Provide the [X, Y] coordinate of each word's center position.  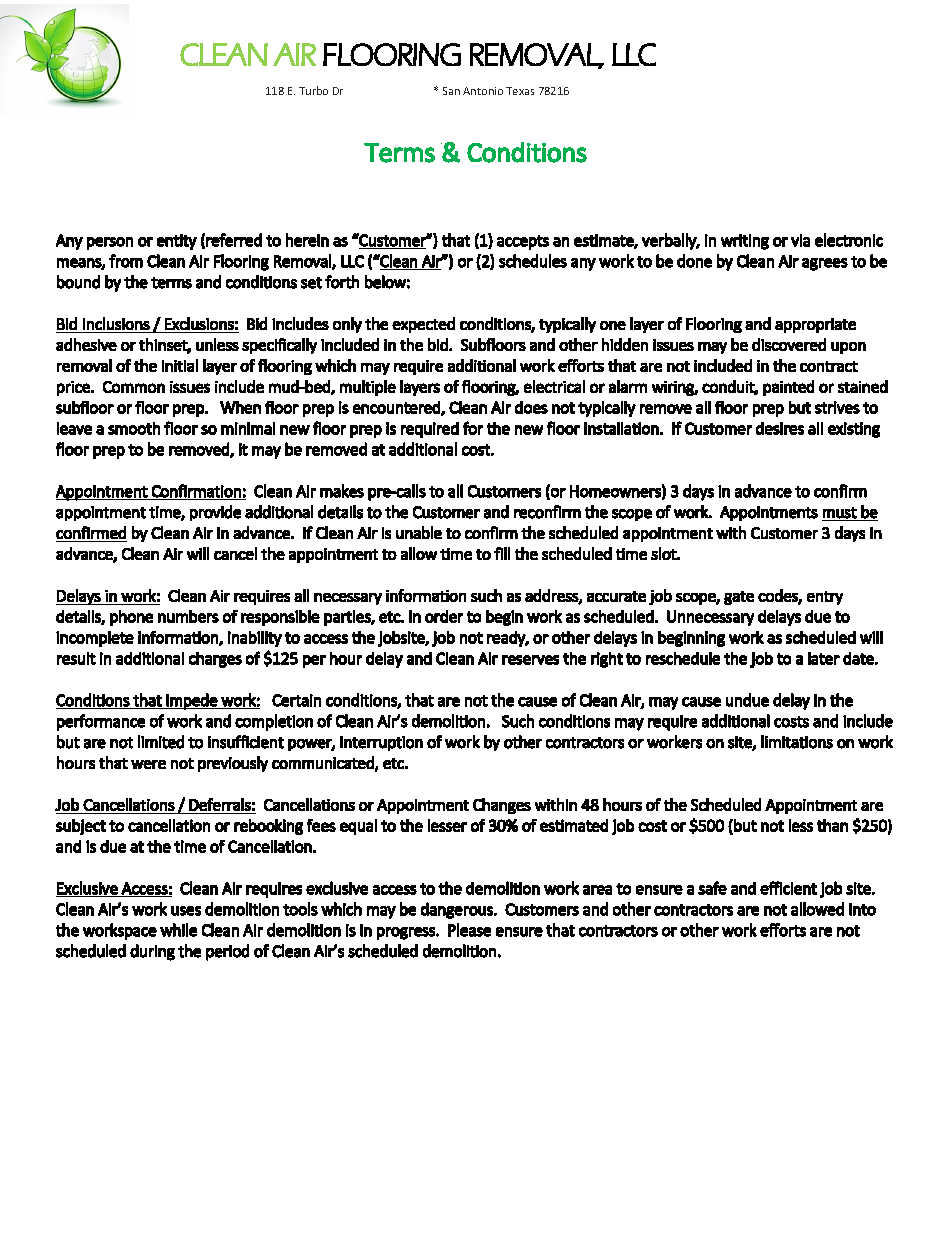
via [800, 240]
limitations [797, 742]
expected [423, 325]
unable [419, 532]
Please [469, 930]
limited [161, 742]
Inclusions [116, 323]
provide [215, 513]
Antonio [483, 91]
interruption [381, 743]
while [178, 930]
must [840, 513]
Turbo [313, 90]
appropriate [815, 325]
